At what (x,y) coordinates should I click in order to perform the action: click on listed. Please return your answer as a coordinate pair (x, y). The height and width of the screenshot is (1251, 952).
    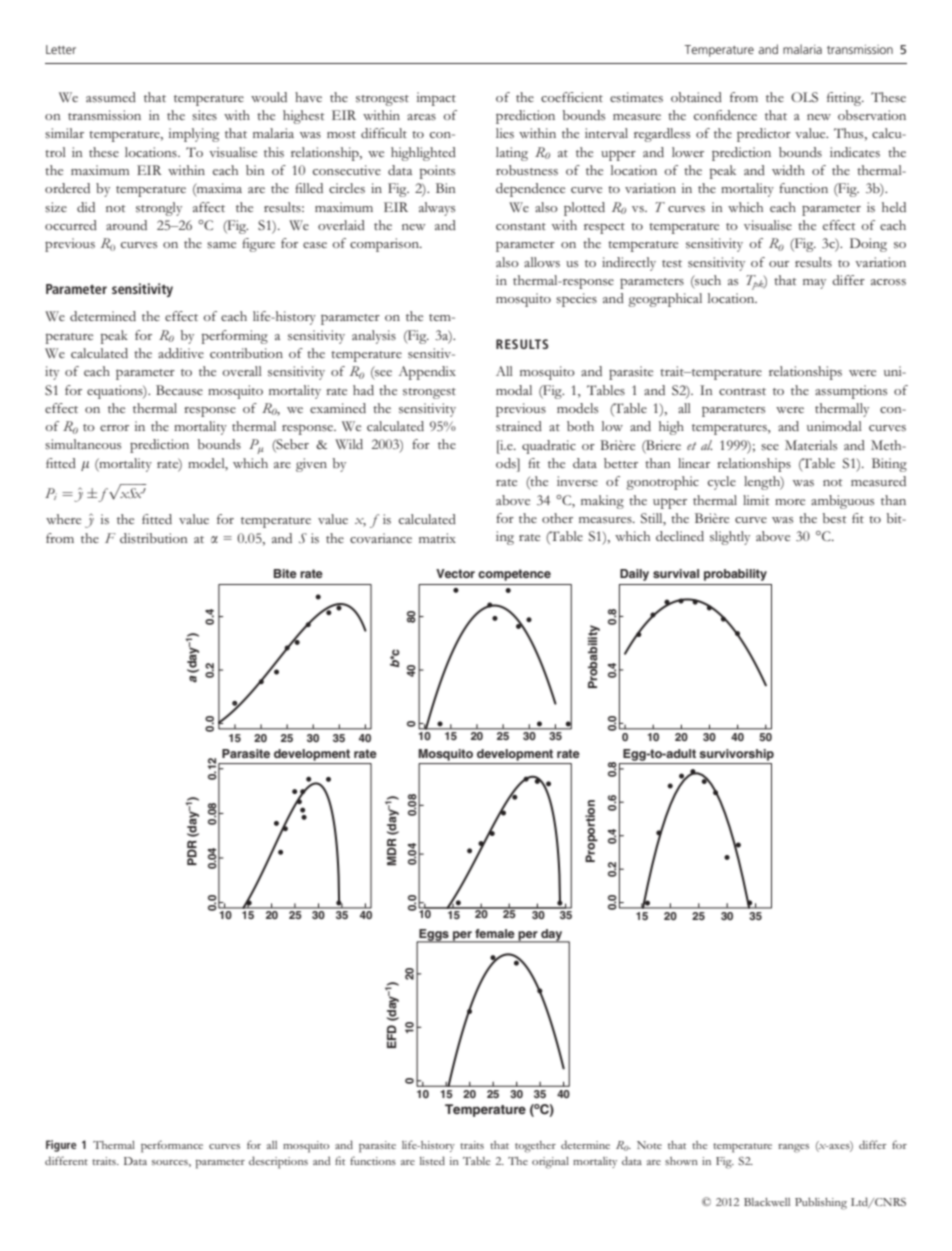
    Looking at the image, I should click on (432, 1160).
